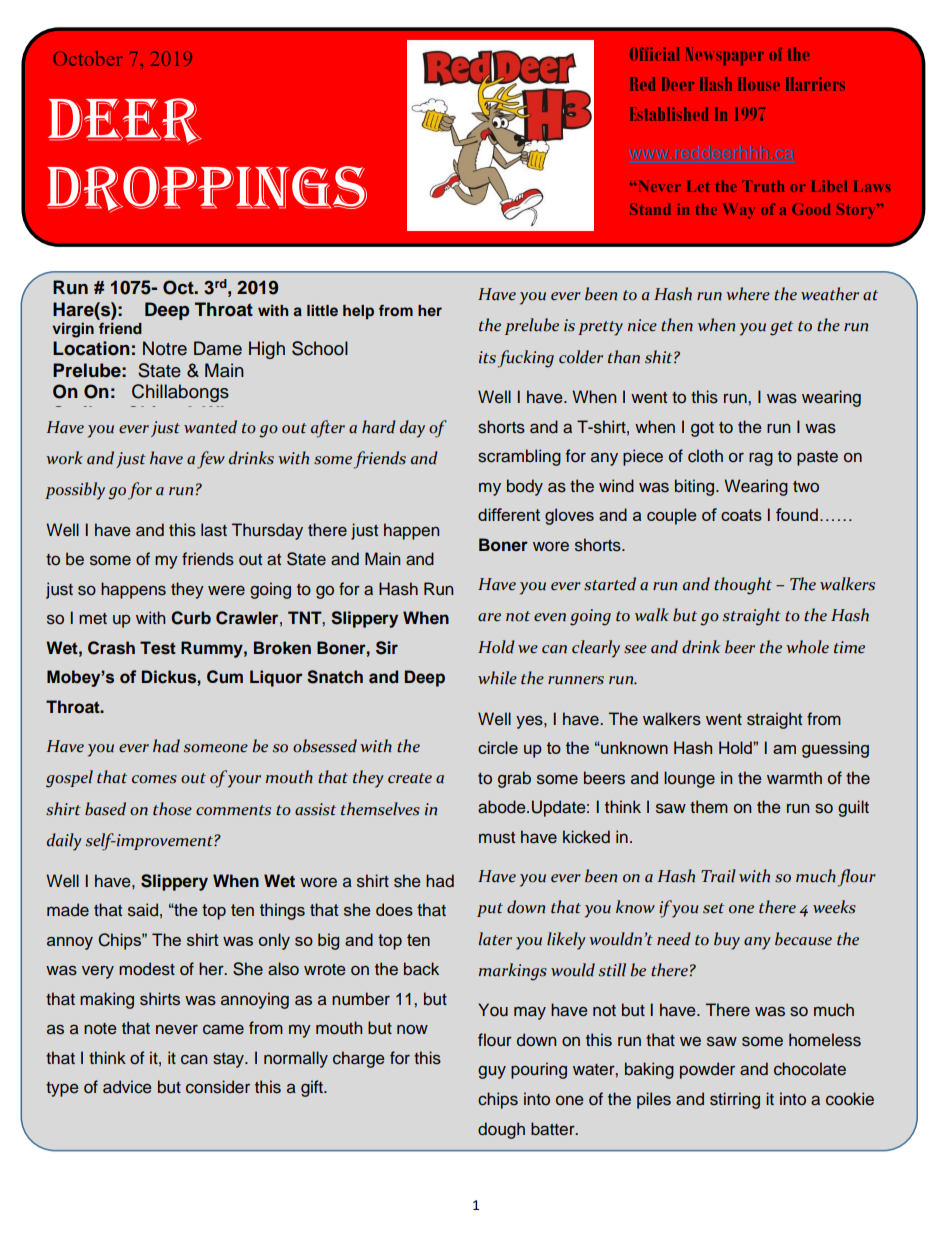 This page has height=1233, width=952. What do you see at coordinates (154, 779) in the page?
I see `comes` at bounding box center [154, 779].
